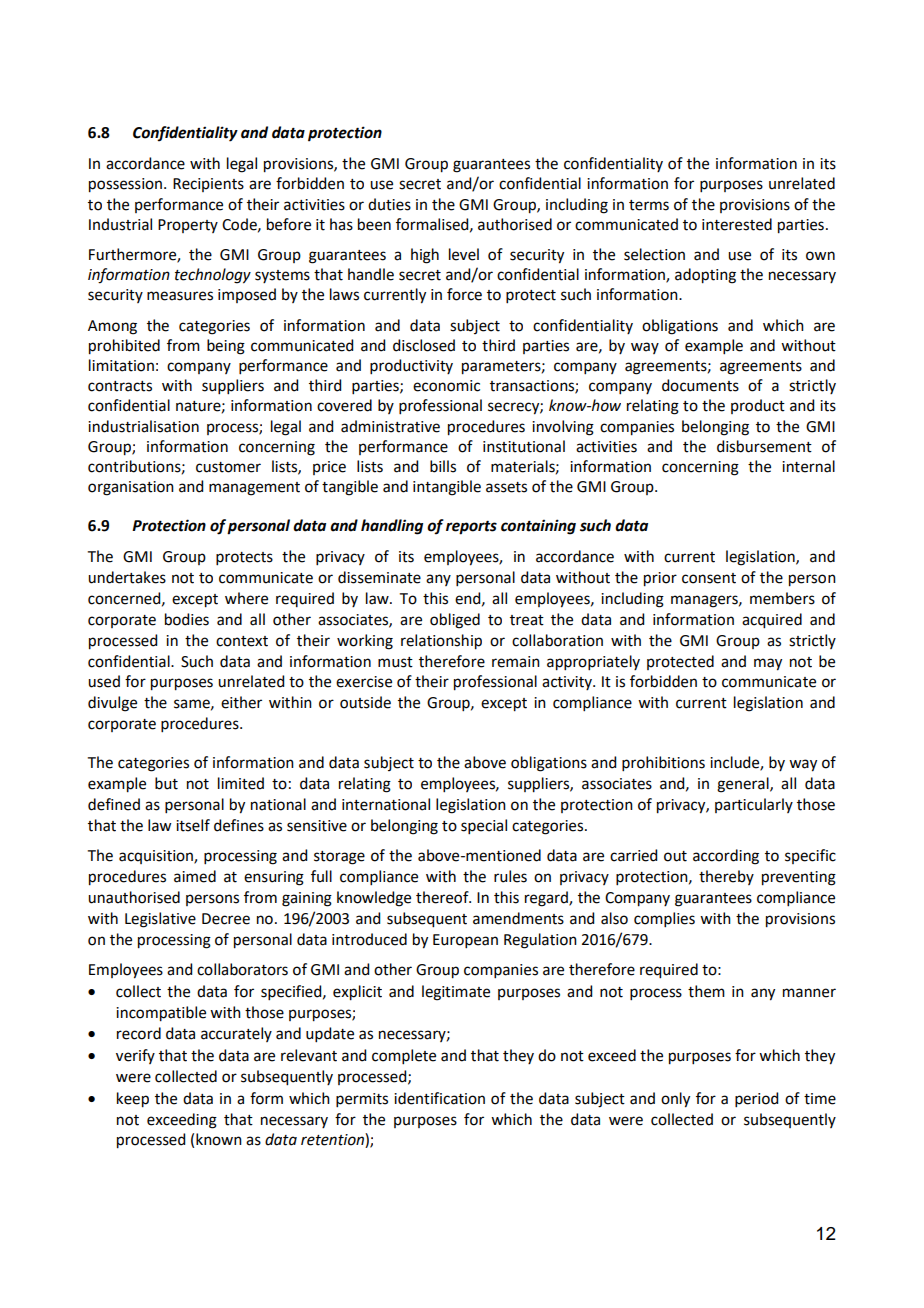 This screenshot has width=924, height=1308. I want to click on organisation, so click(131, 488).
